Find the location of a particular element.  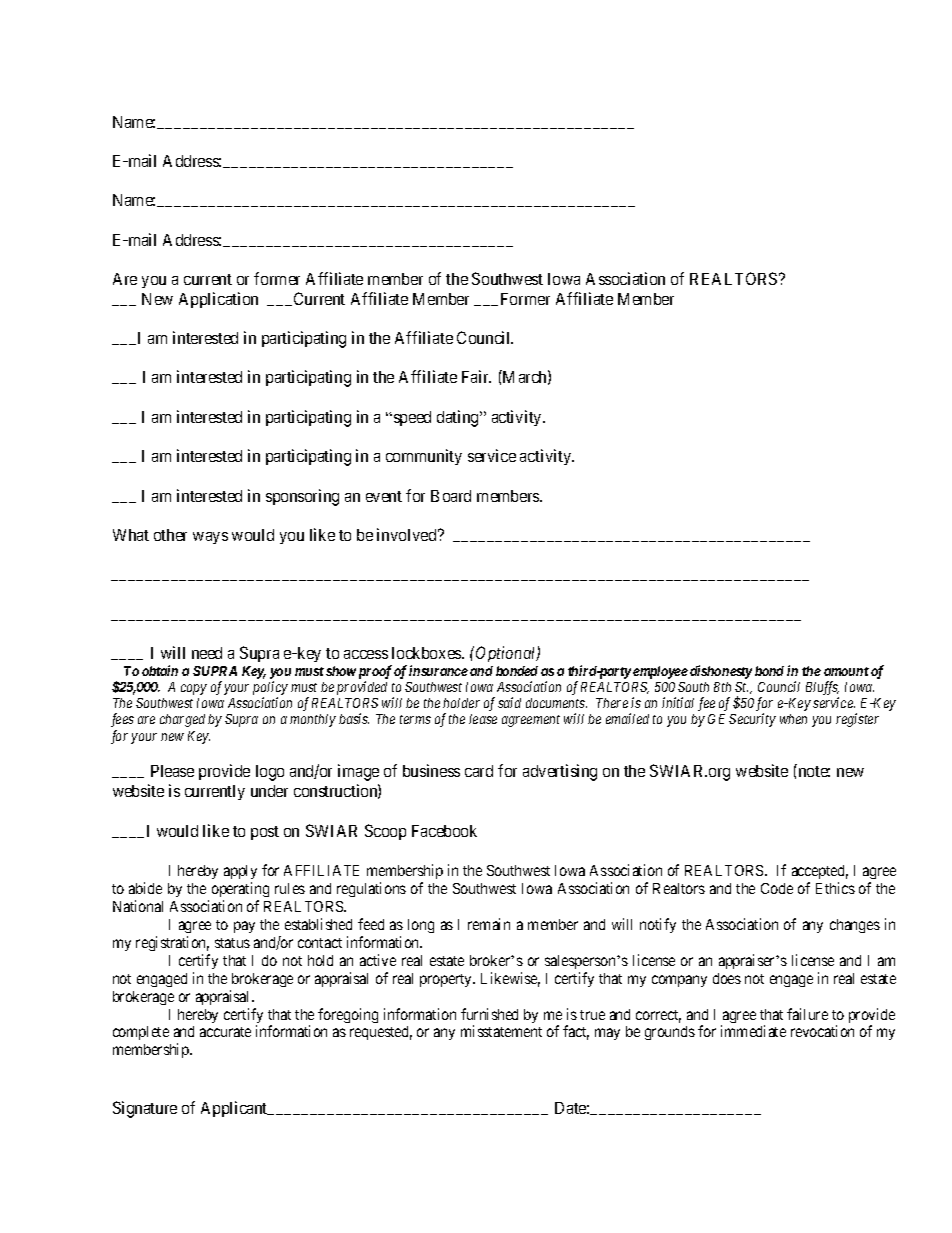

misstatement is located at coordinates (501, 1031).
